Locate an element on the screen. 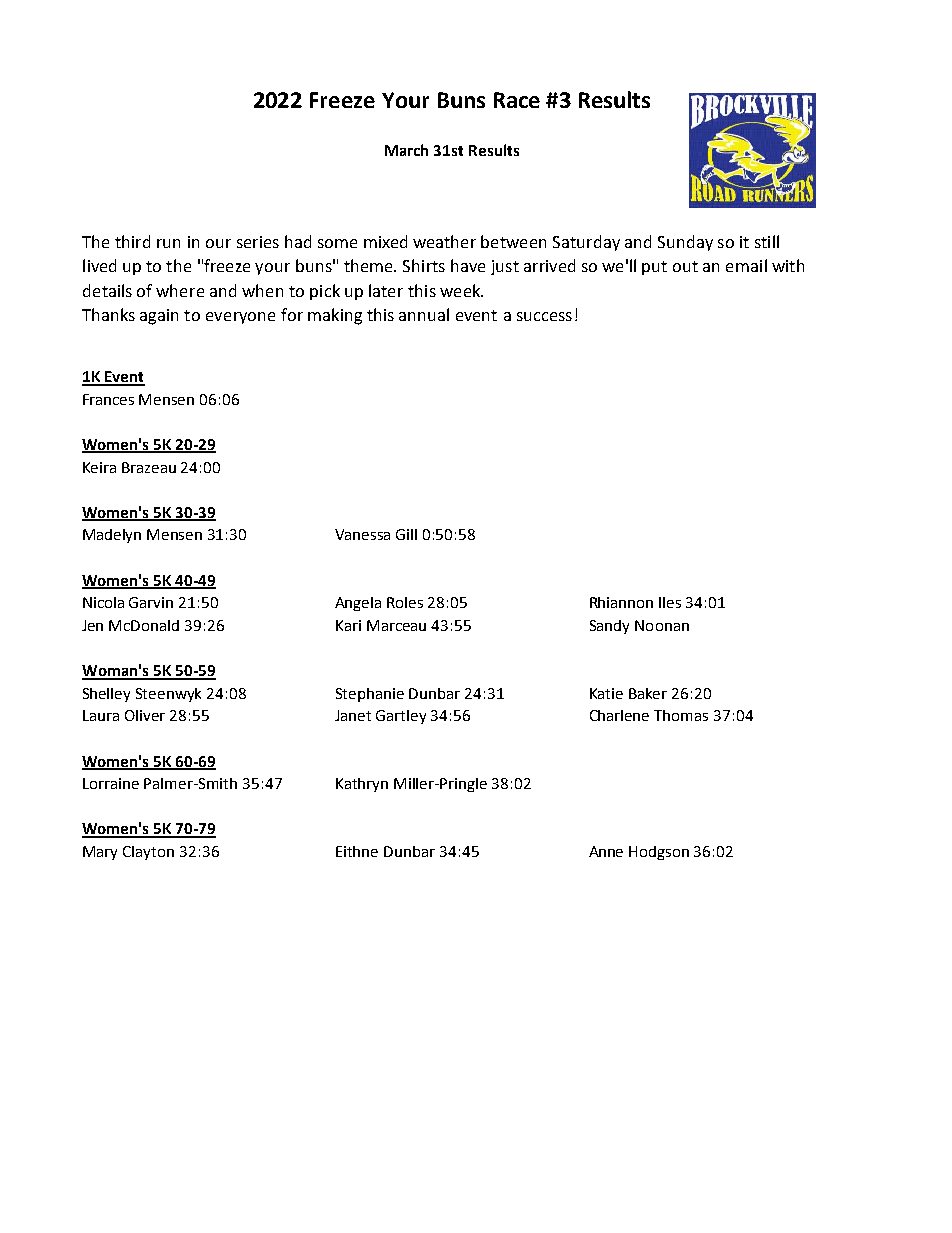 This screenshot has height=1233, width=952. Iles is located at coordinates (670, 602).
